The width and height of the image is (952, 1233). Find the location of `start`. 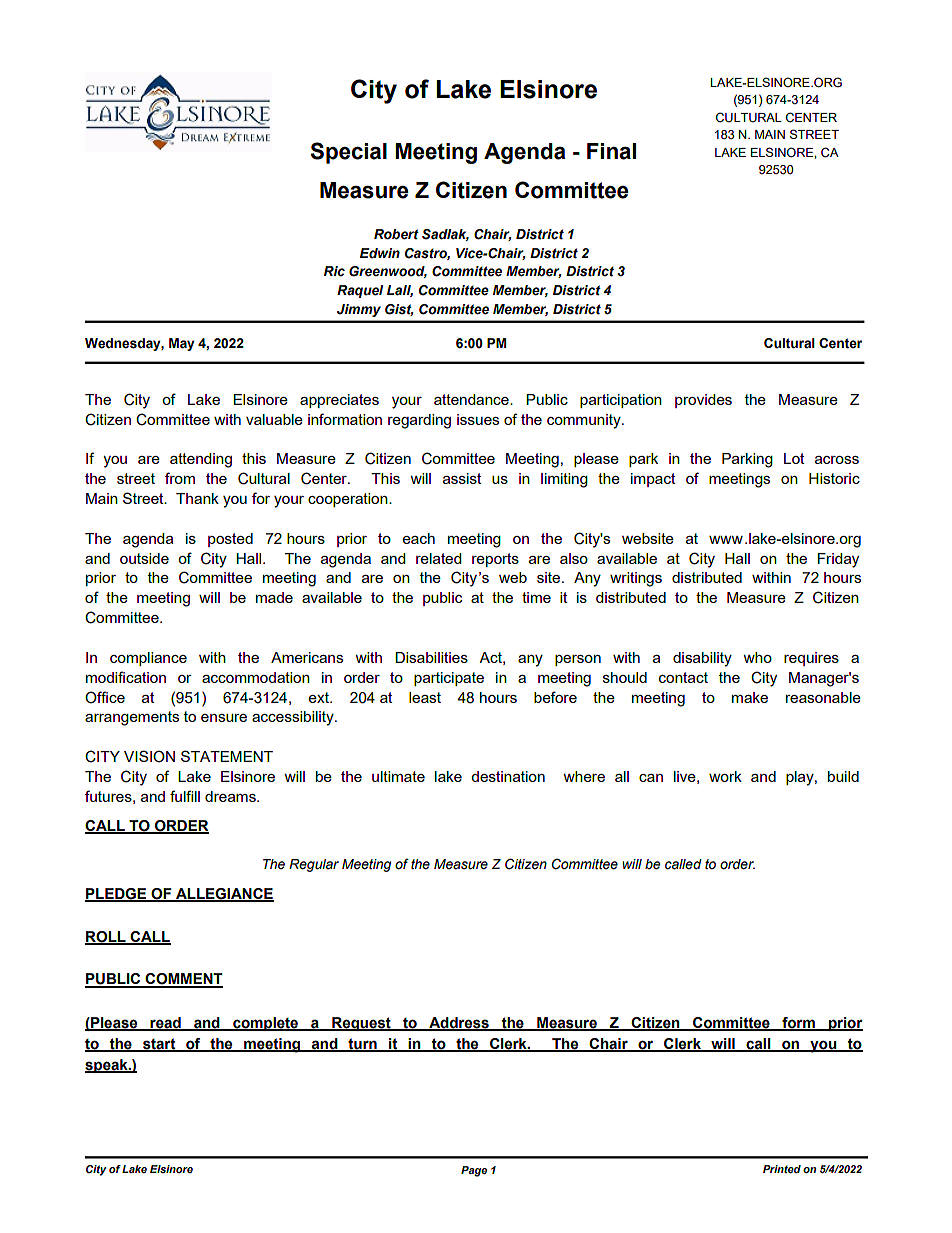

start is located at coordinates (159, 1044).
